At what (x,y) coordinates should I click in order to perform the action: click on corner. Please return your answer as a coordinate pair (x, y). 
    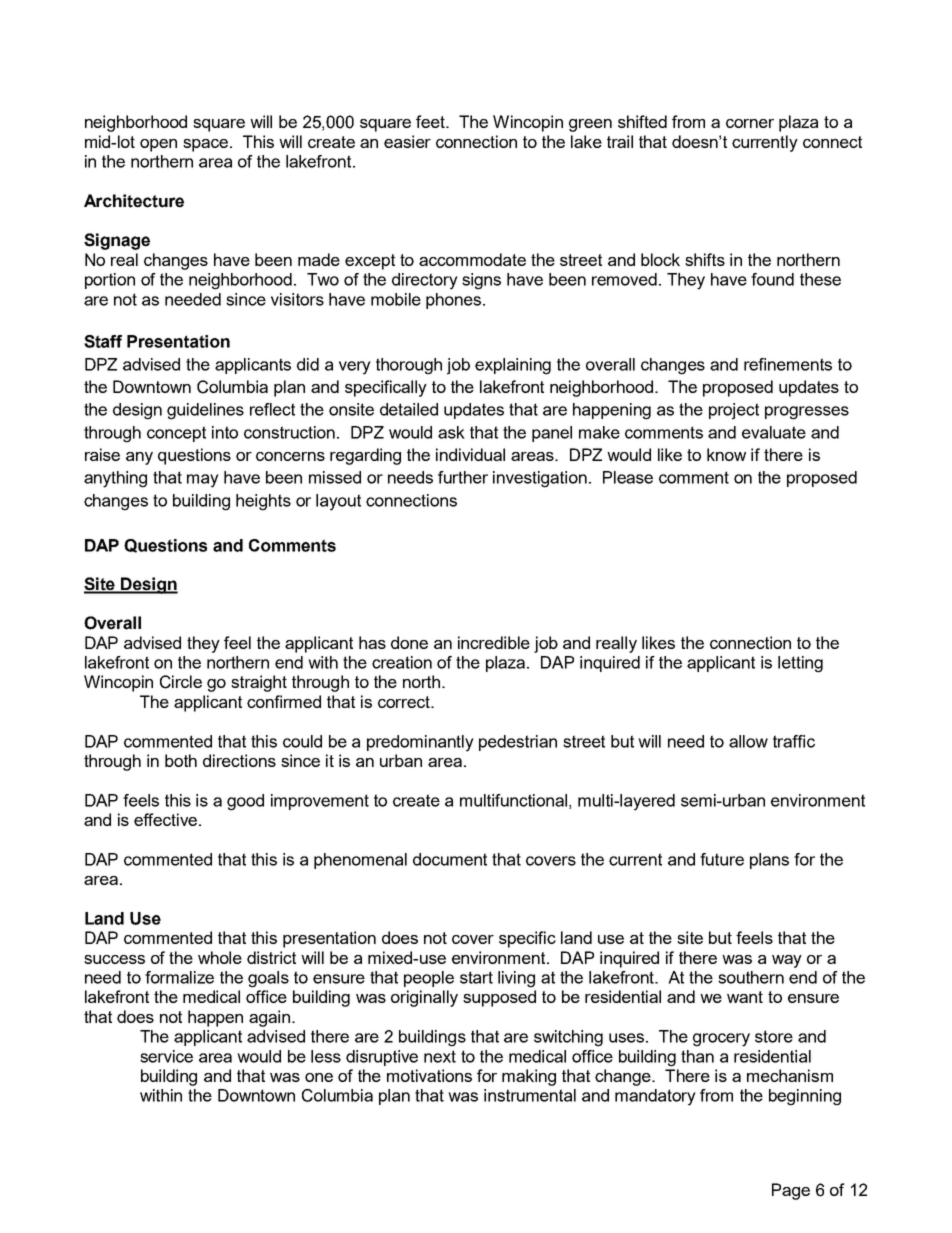
    Looking at the image, I should click on (750, 123).
